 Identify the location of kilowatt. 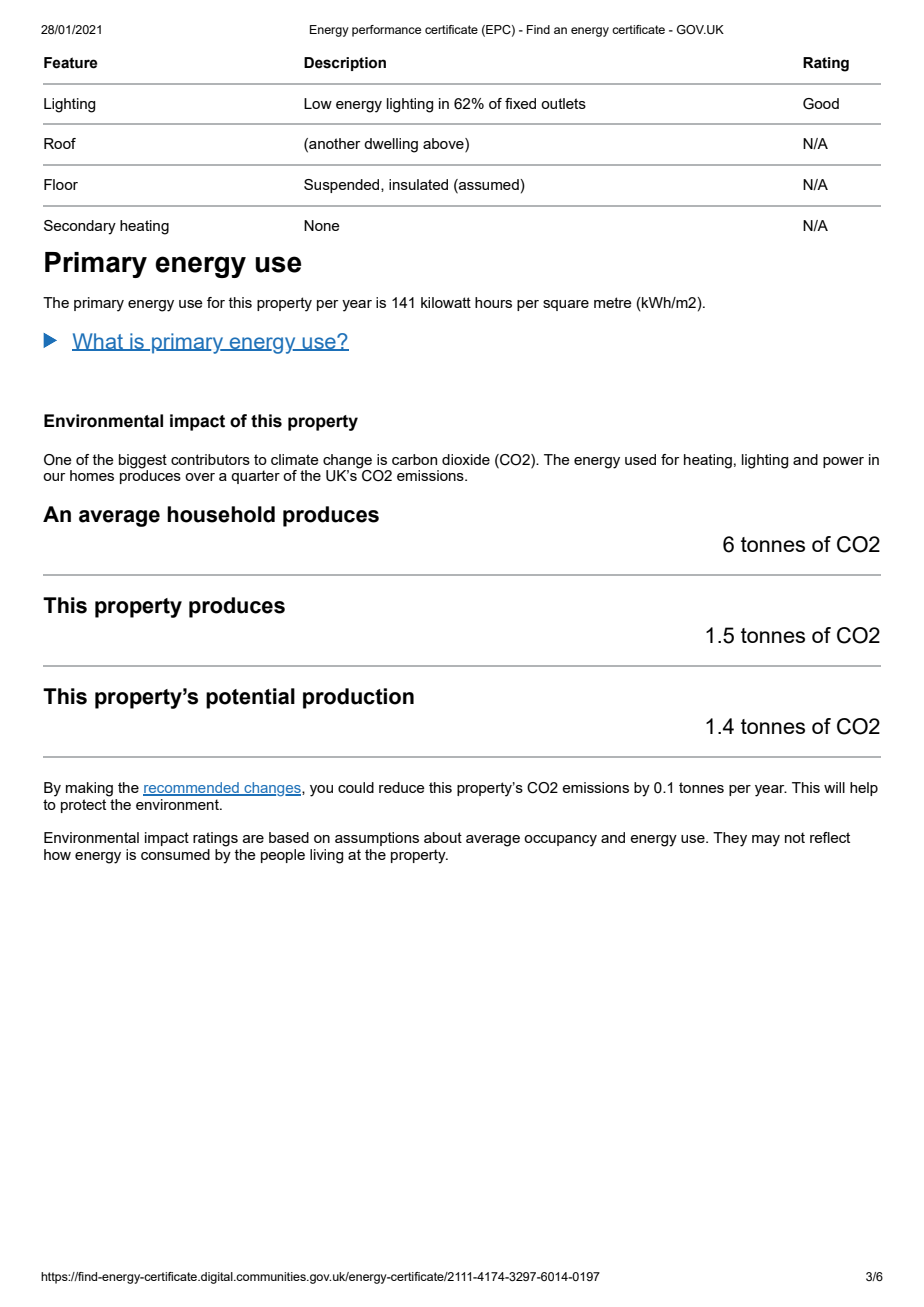
(446, 302).
